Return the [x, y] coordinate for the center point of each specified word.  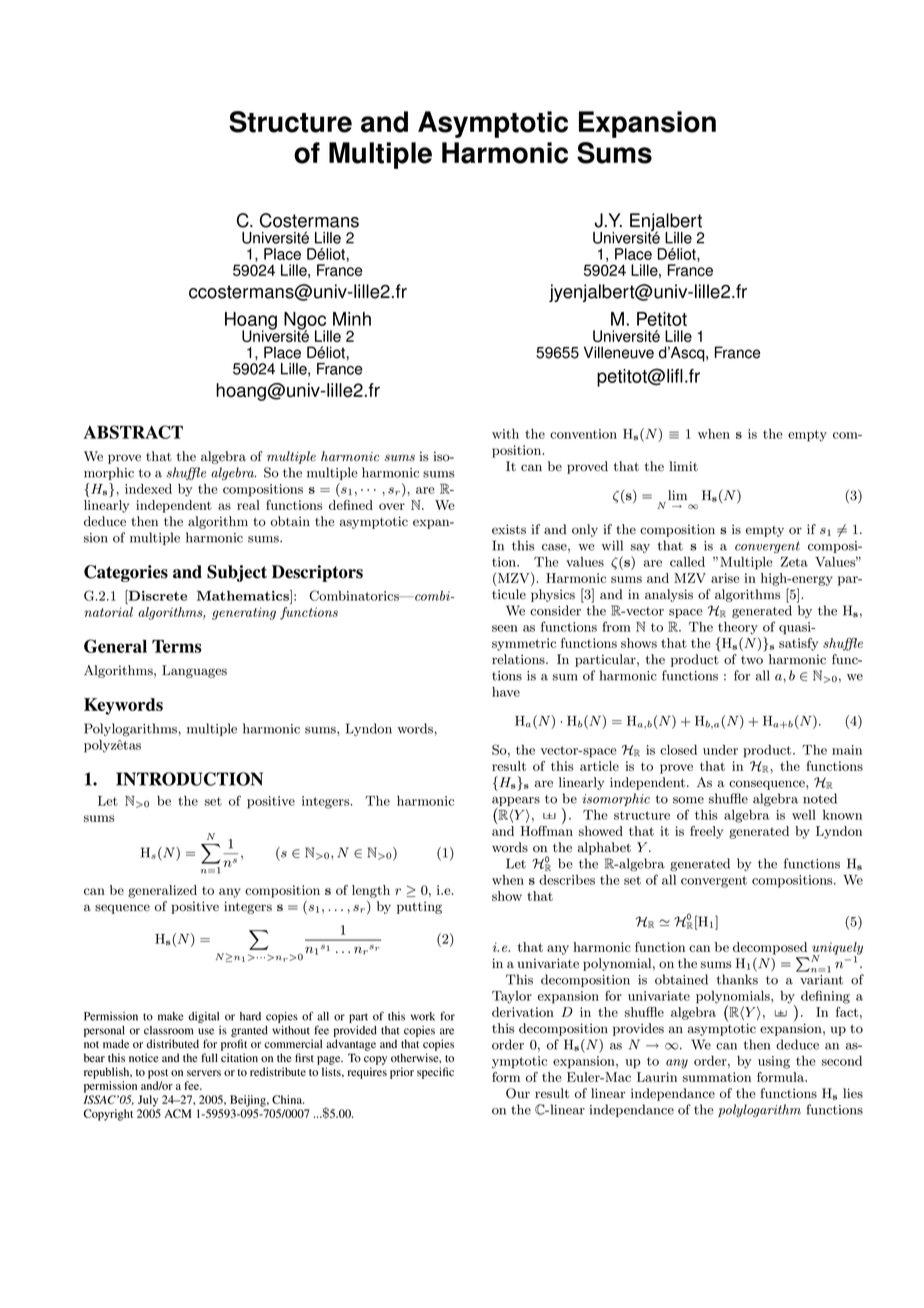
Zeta [794, 562]
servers [204, 1073]
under [720, 750]
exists [509, 529]
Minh [352, 319]
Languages [194, 671]
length [371, 891]
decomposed [770, 948]
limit [683, 466]
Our [518, 1093]
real [248, 505]
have [506, 692]
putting [419, 907]
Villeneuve [619, 352]
